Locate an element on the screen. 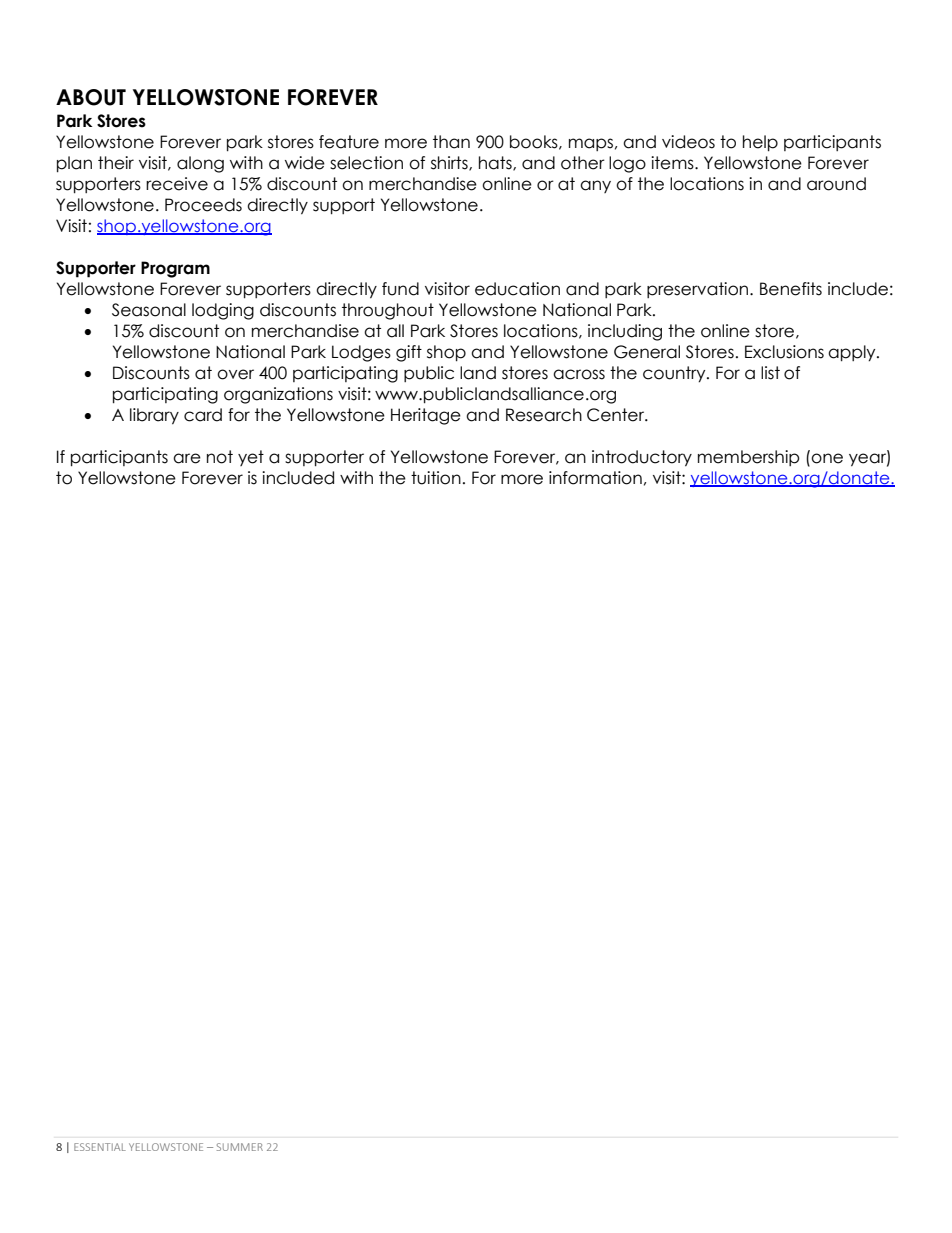  yet is located at coordinates (251, 458).
